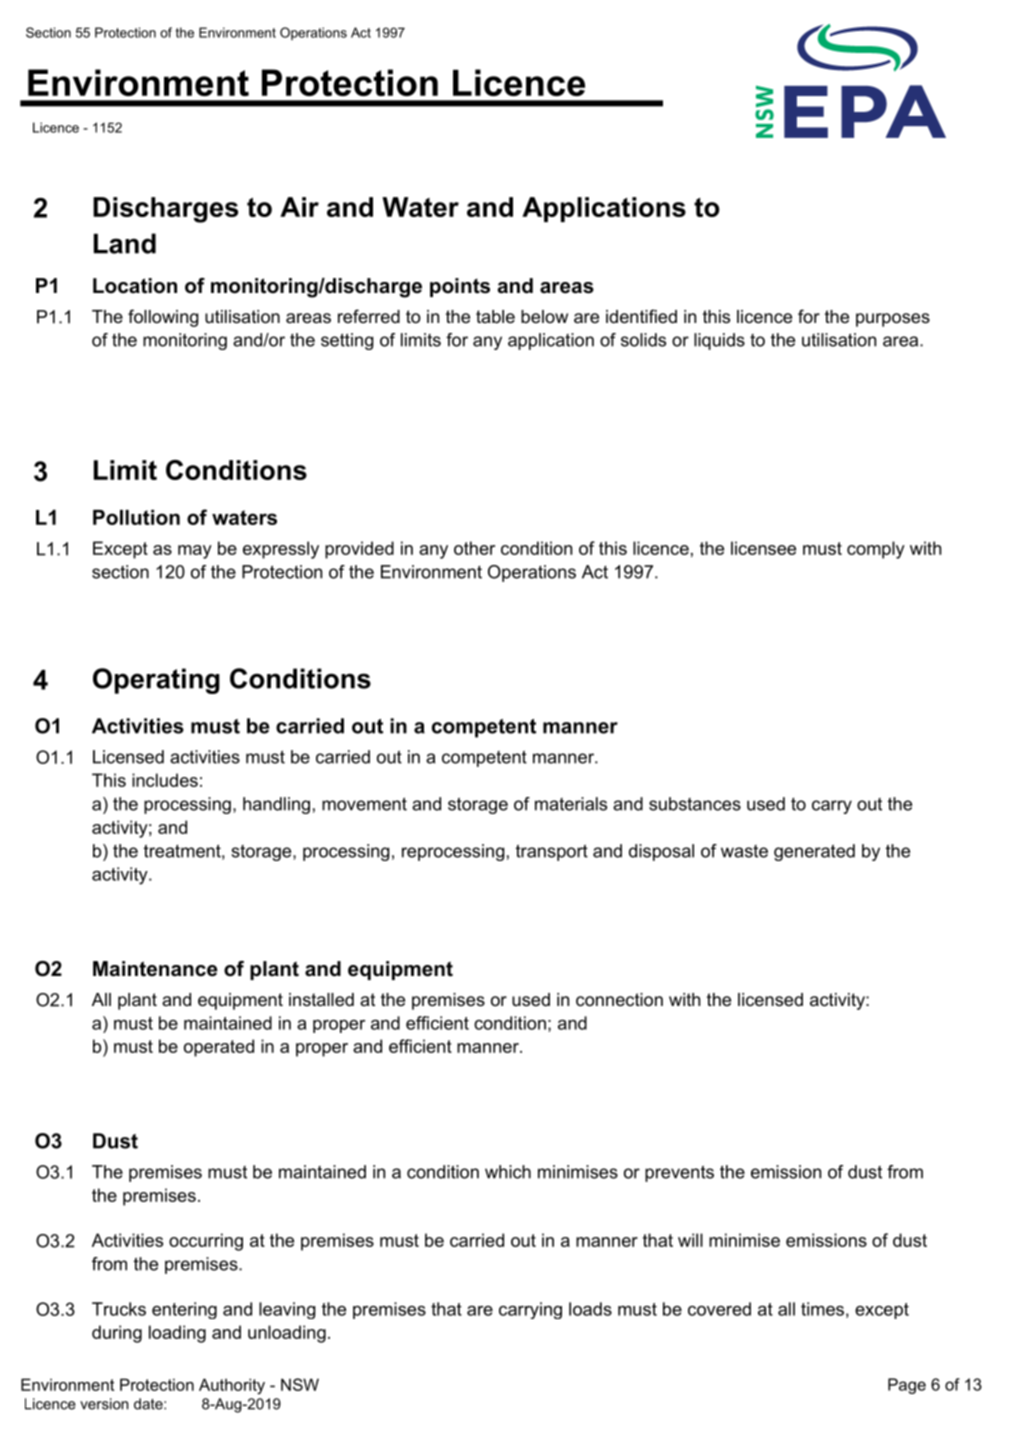 Image resolution: width=1012 pixels, height=1430 pixels. What do you see at coordinates (814, 852) in the screenshot?
I see `generated` at bounding box center [814, 852].
